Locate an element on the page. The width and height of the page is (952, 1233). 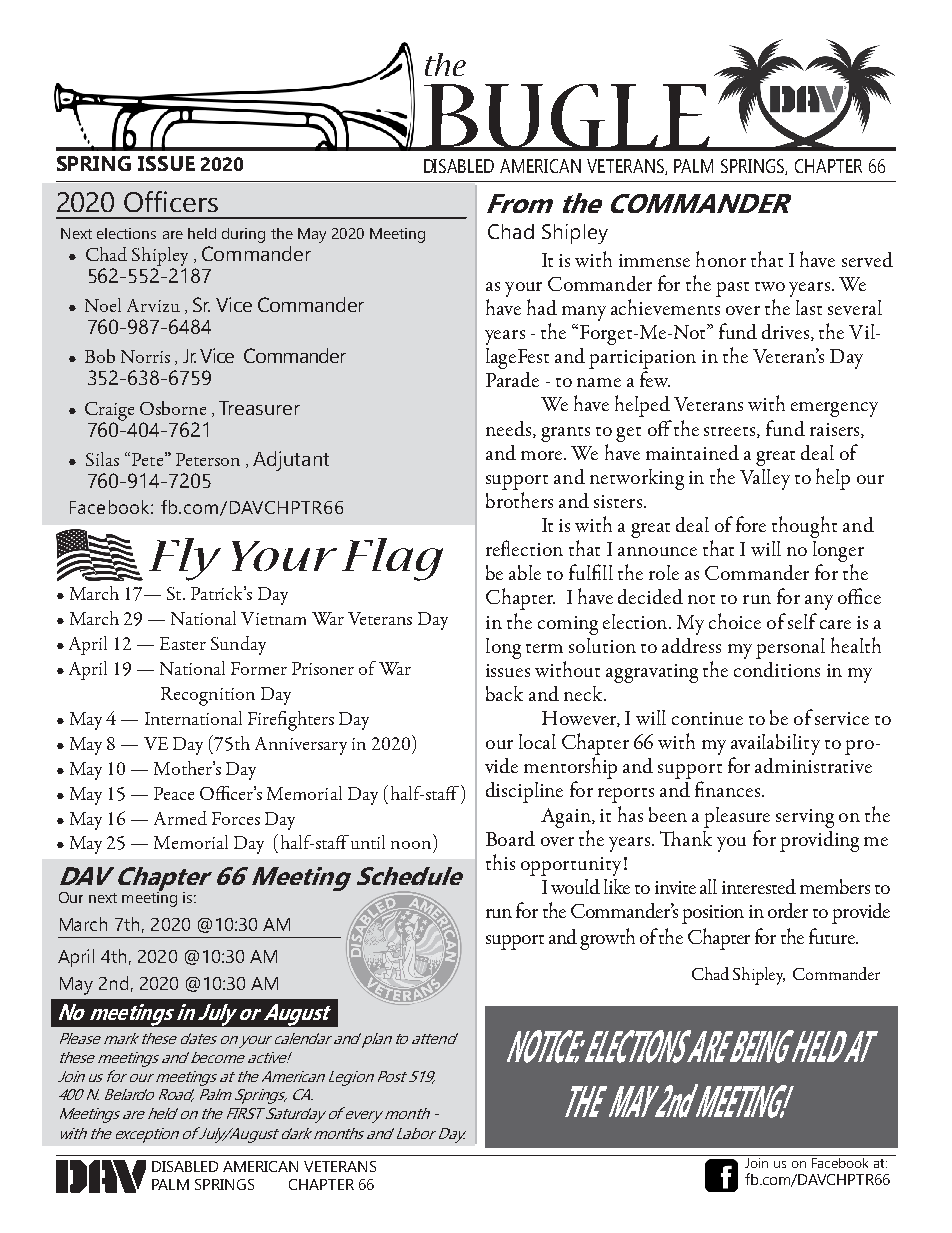
would is located at coordinates (575, 886).
